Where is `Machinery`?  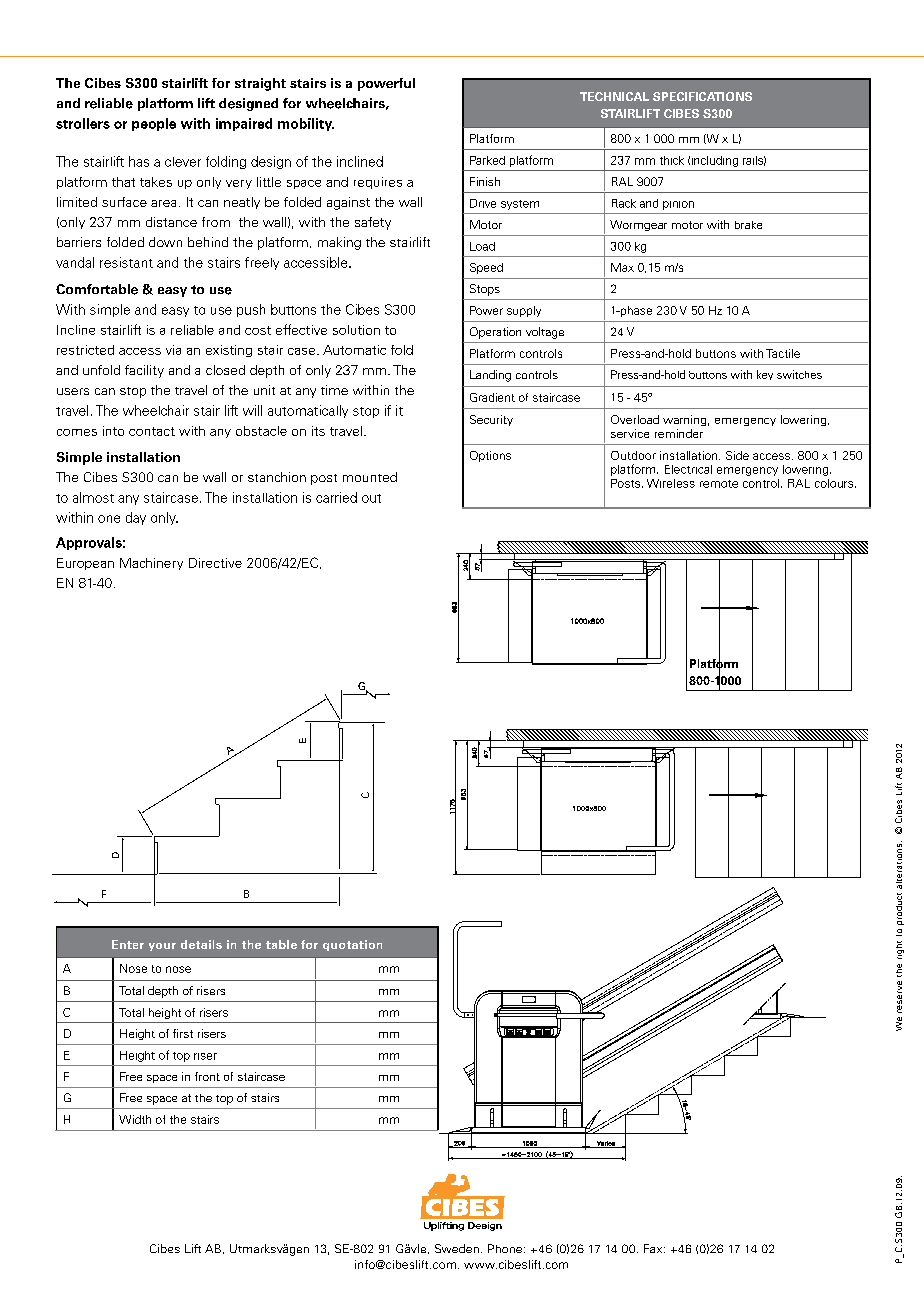 Machinery is located at coordinates (151, 564).
